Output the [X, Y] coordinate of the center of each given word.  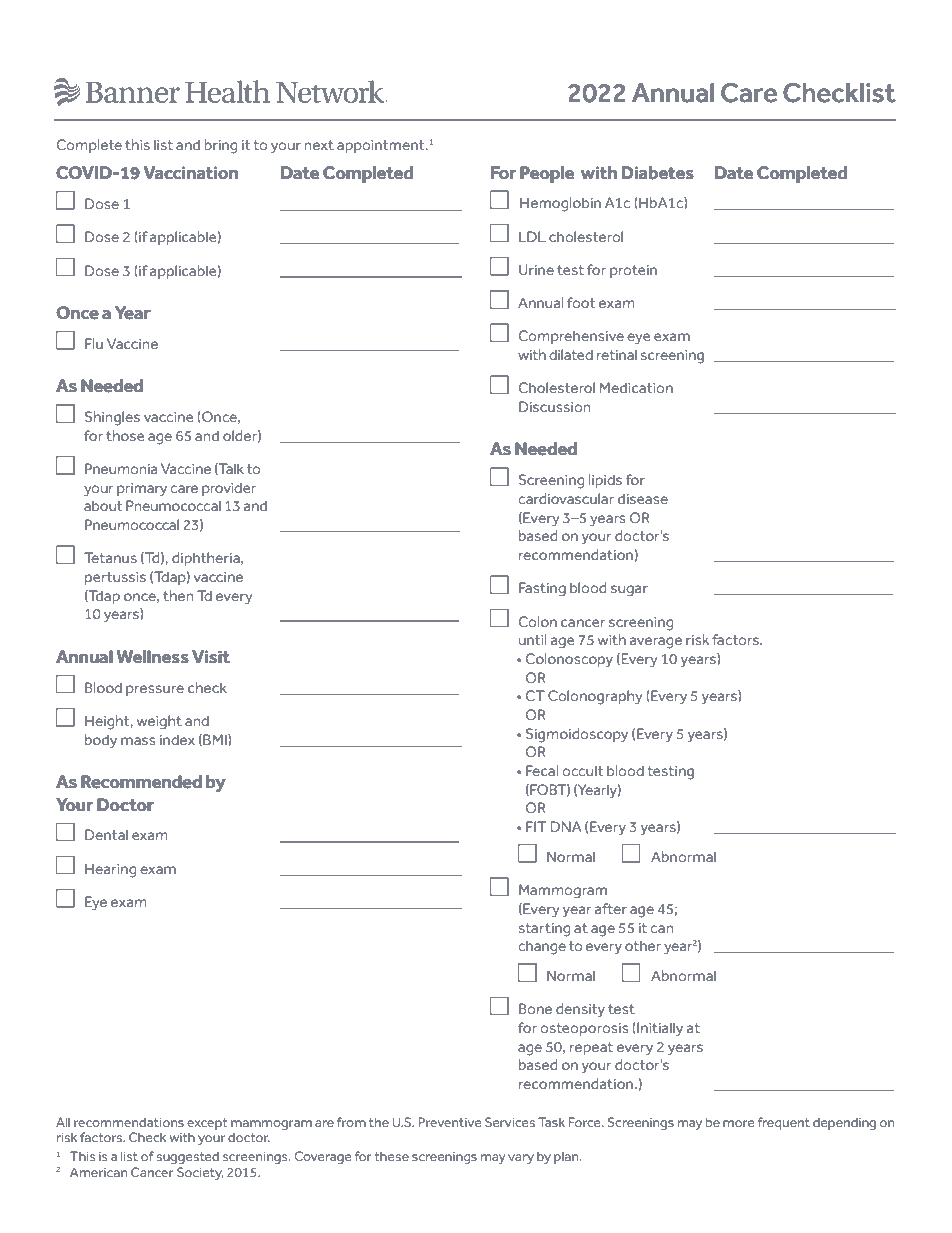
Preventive [450, 1122]
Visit [211, 657]
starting [544, 930]
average [656, 643]
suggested [188, 1157]
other [643, 945]
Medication [636, 387]
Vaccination [190, 173]
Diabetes [658, 173]
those [125, 435]
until [533, 639]
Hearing [110, 870]
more [739, 1123]
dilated [571, 354]
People [547, 174]
